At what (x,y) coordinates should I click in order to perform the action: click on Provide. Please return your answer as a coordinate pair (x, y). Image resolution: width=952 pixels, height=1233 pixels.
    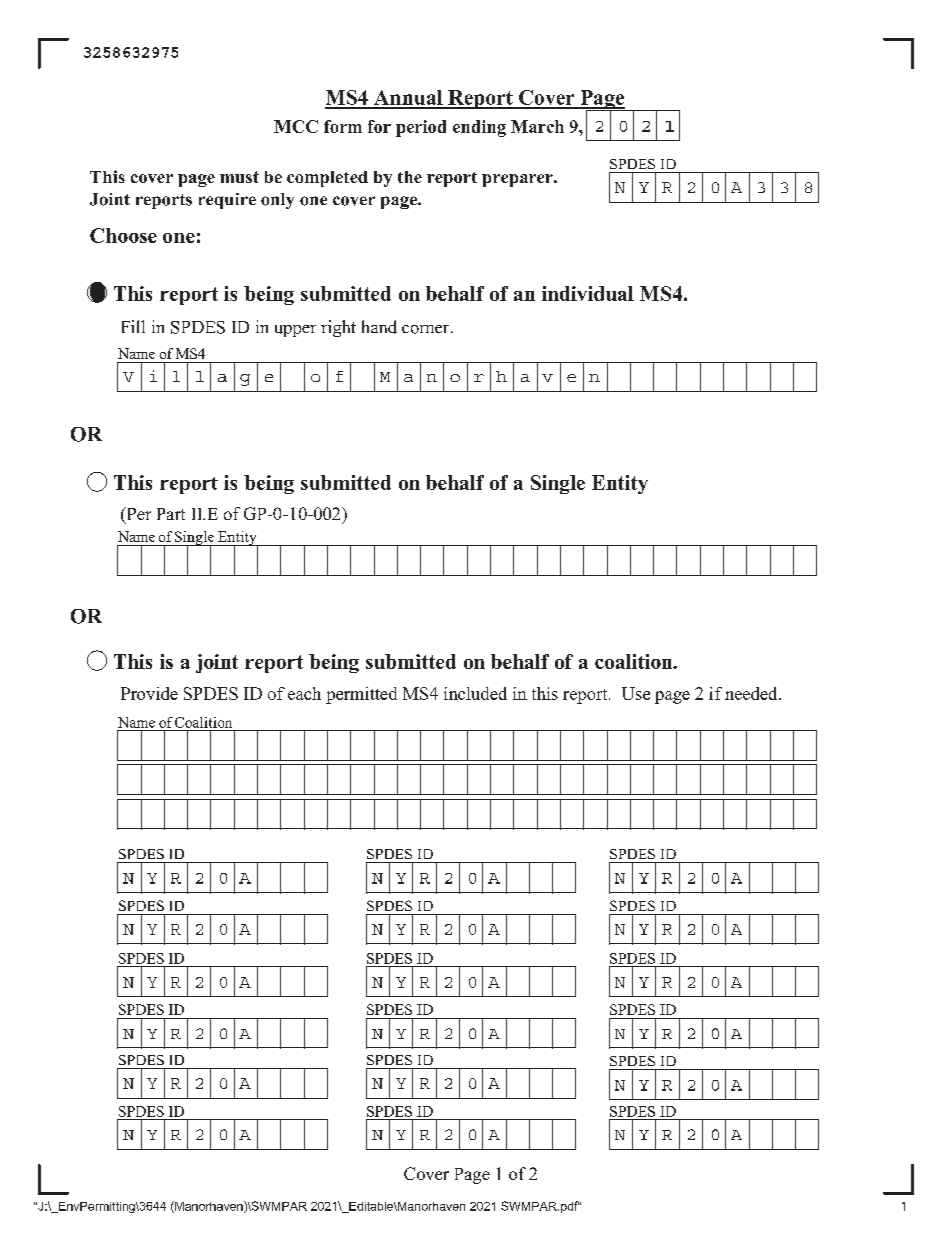
    Looking at the image, I should click on (149, 693).
